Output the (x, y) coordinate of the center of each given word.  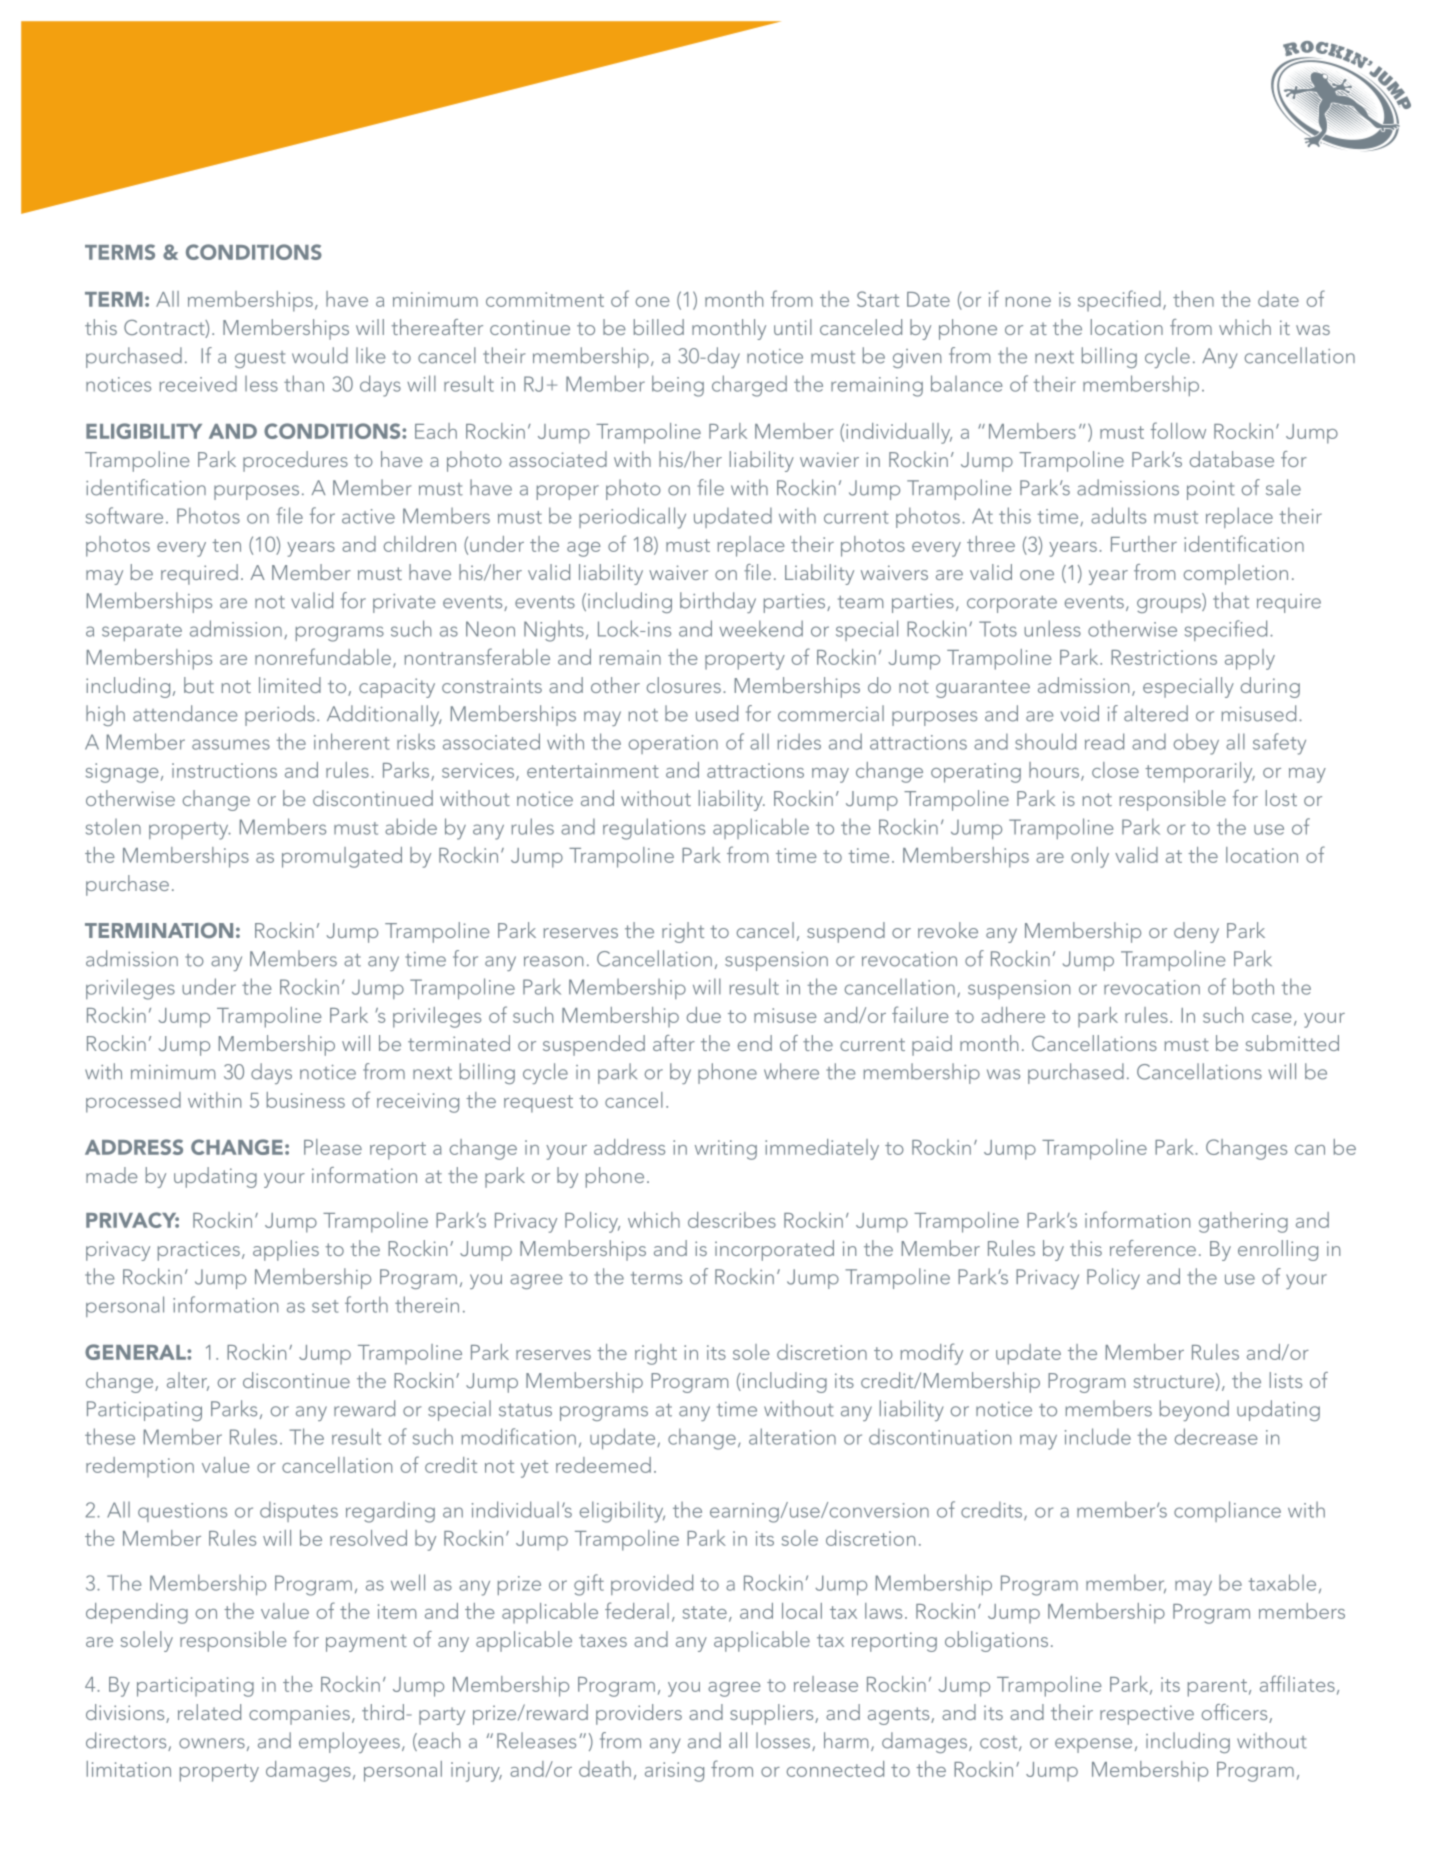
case (1272, 1018)
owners (212, 1743)
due (704, 1015)
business (306, 1100)
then (1193, 299)
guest (260, 359)
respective (1147, 1715)
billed (659, 327)
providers (639, 1714)
